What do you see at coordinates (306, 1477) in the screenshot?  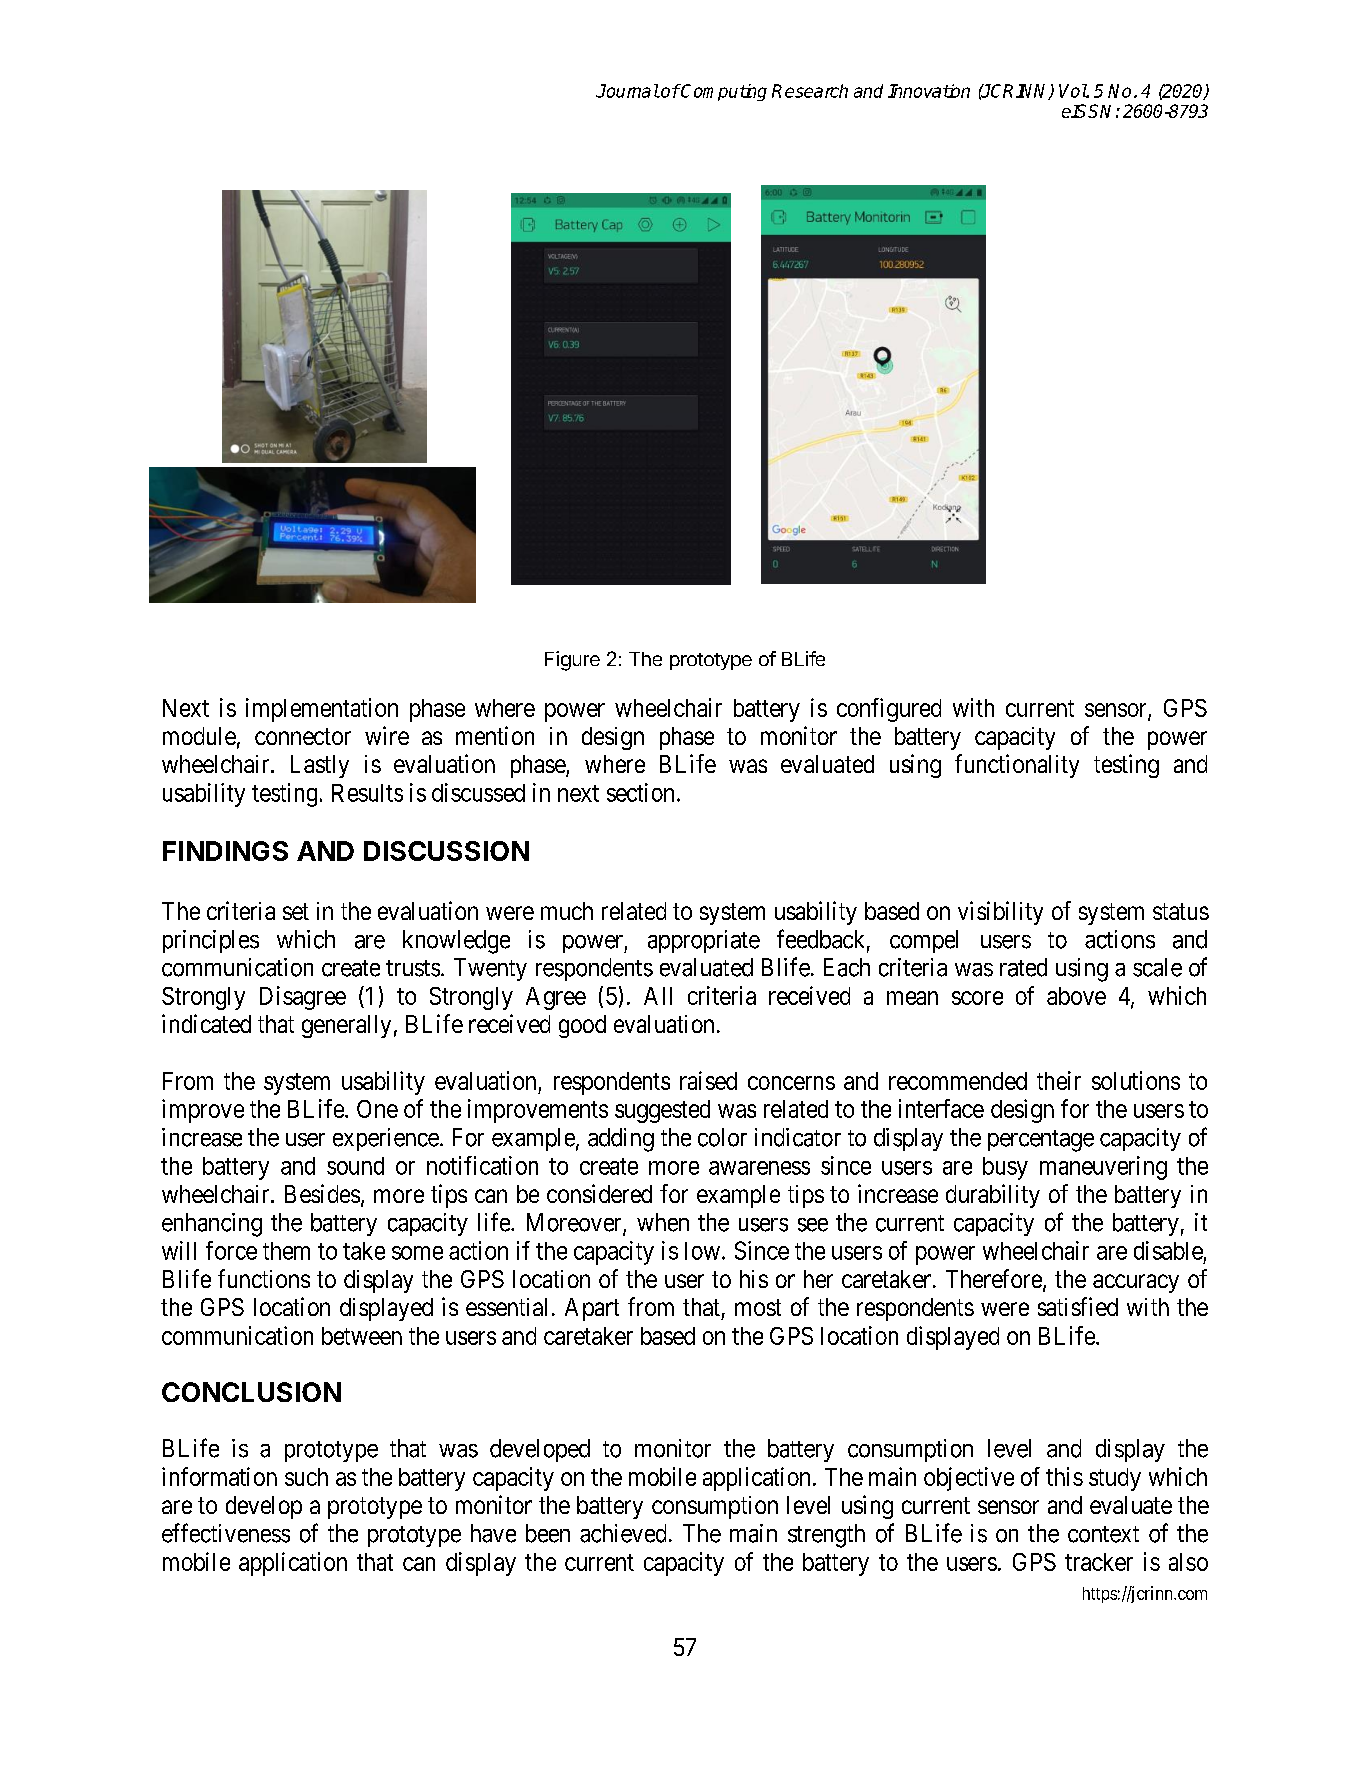 I see `such` at bounding box center [306, 1477].
